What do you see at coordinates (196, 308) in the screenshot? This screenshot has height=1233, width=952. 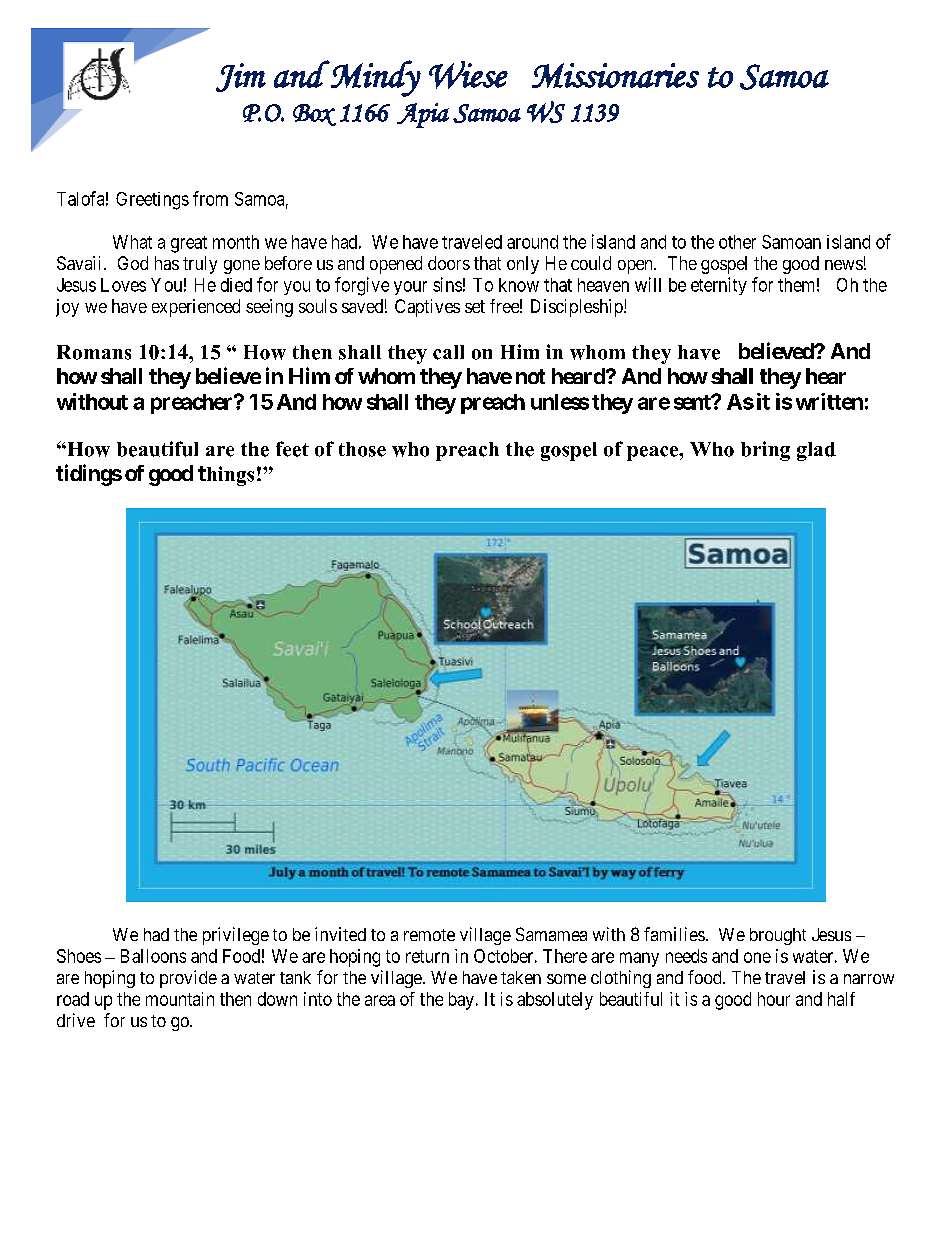 I see `experienced` at bounding box center [196, 308].
